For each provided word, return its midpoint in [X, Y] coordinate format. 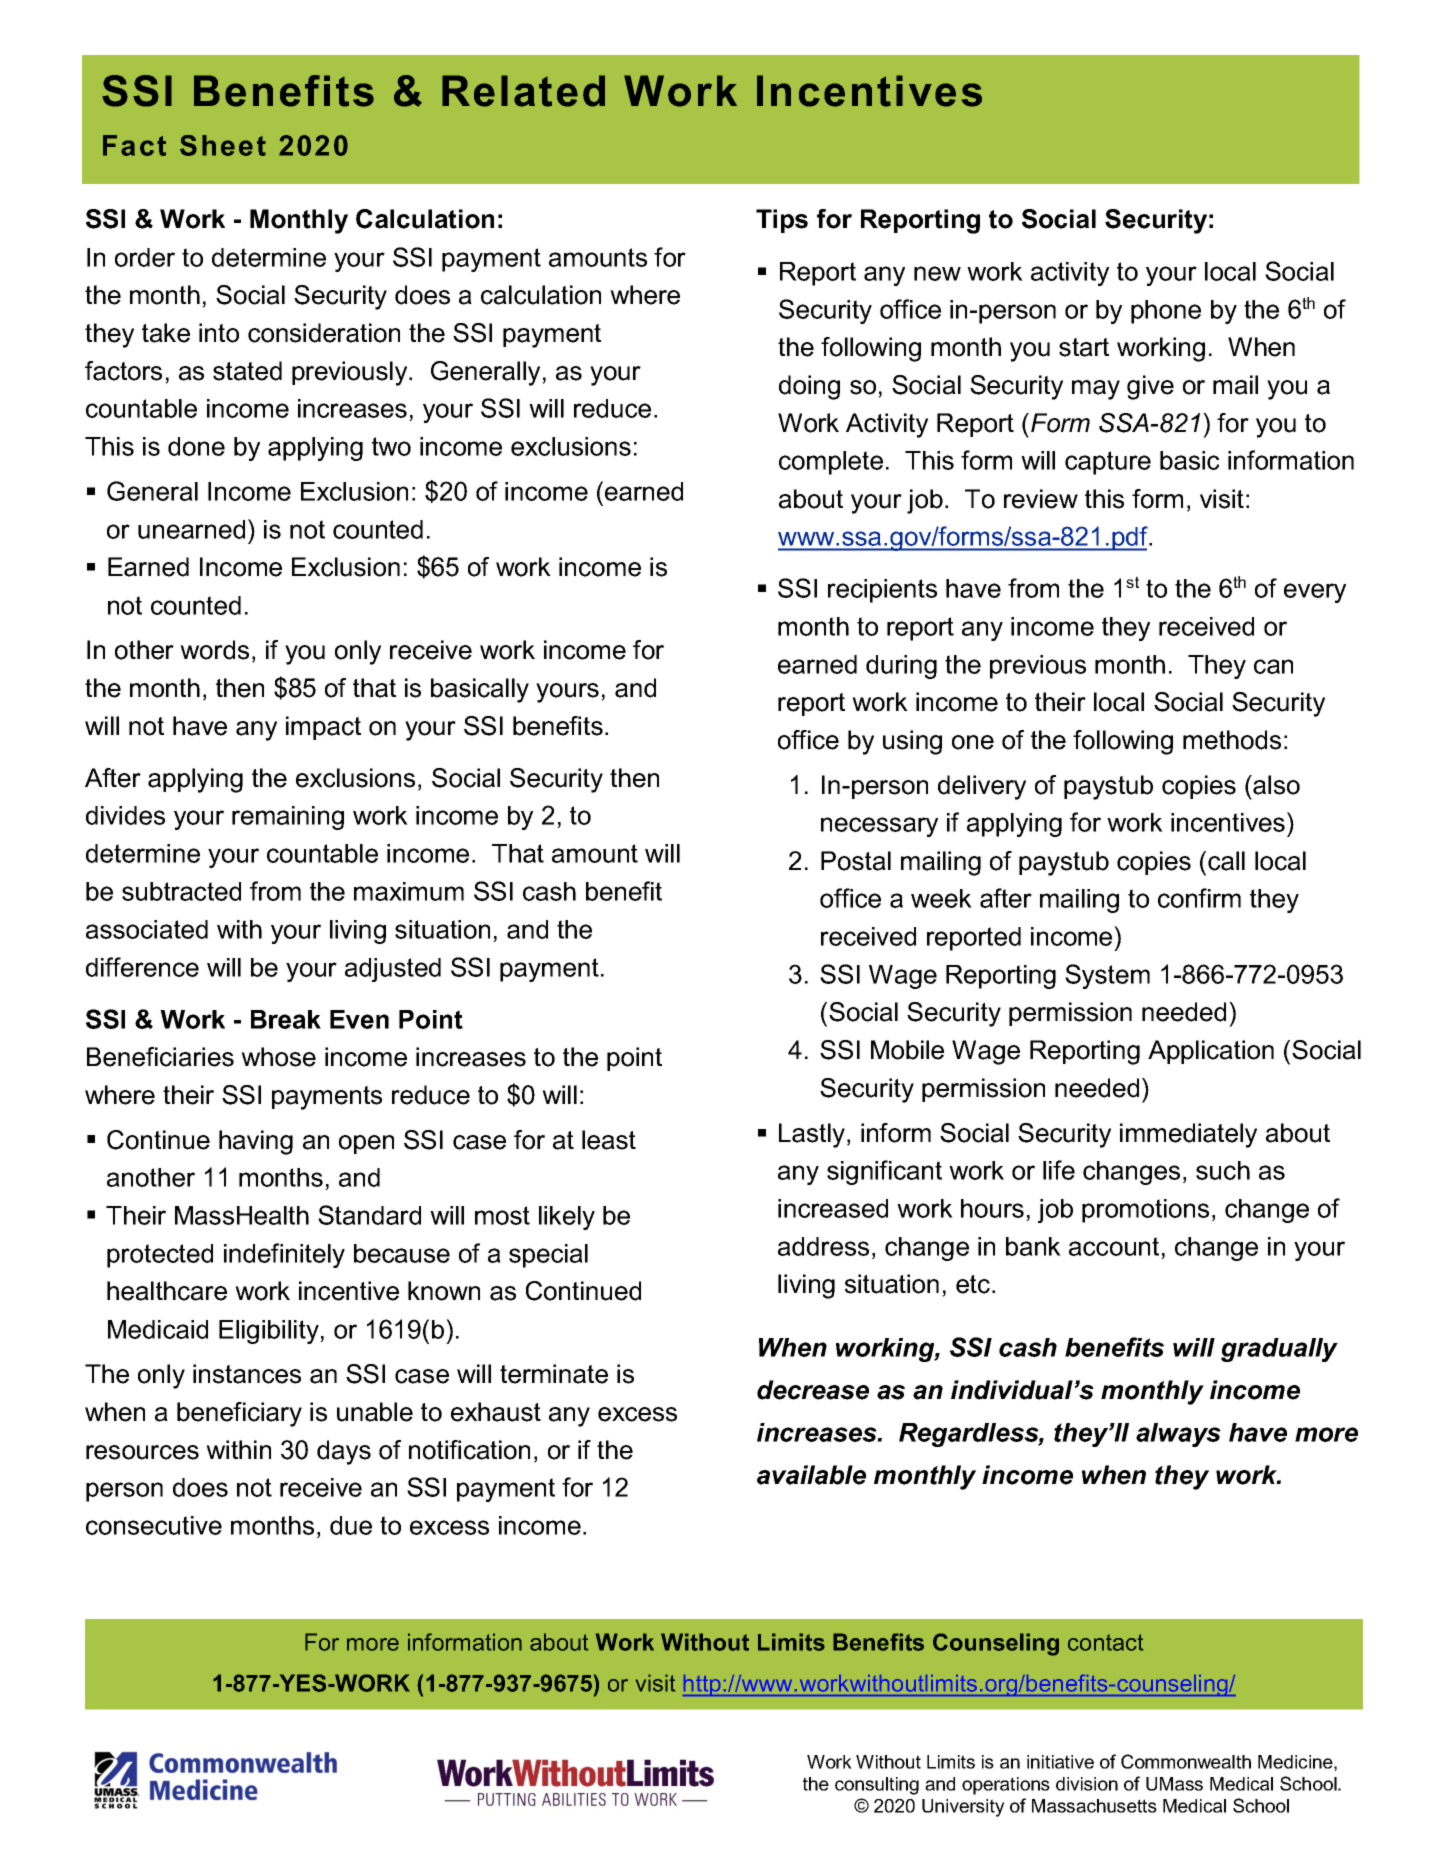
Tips [782, 221]
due [351, 1525]
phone [1166, 312]
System [1107, 976]
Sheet [223, 145]
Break [286, 1019]
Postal [856, 861]
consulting [877, 1786]
